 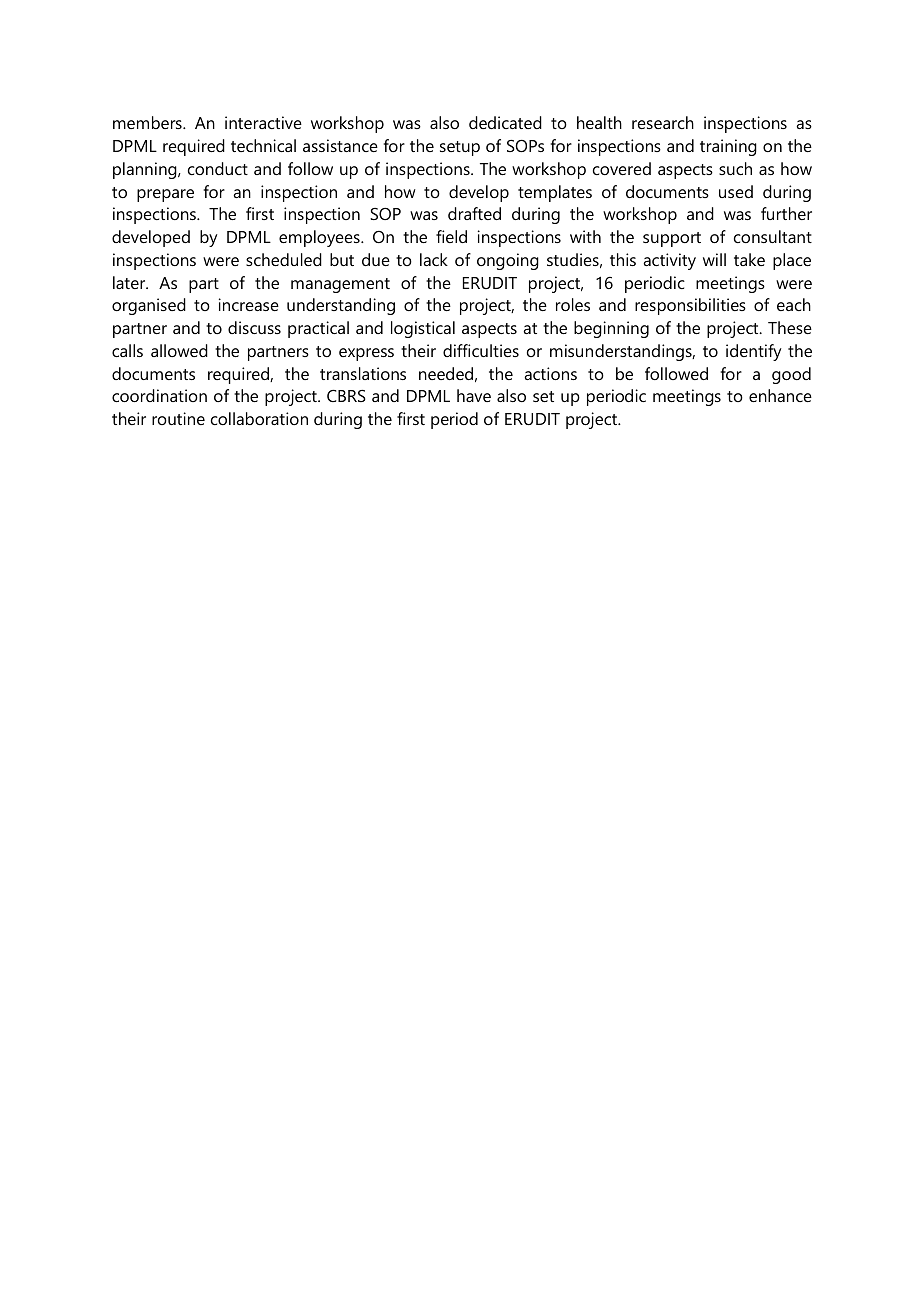 I want to click on research, so click(x=663, y=122).
